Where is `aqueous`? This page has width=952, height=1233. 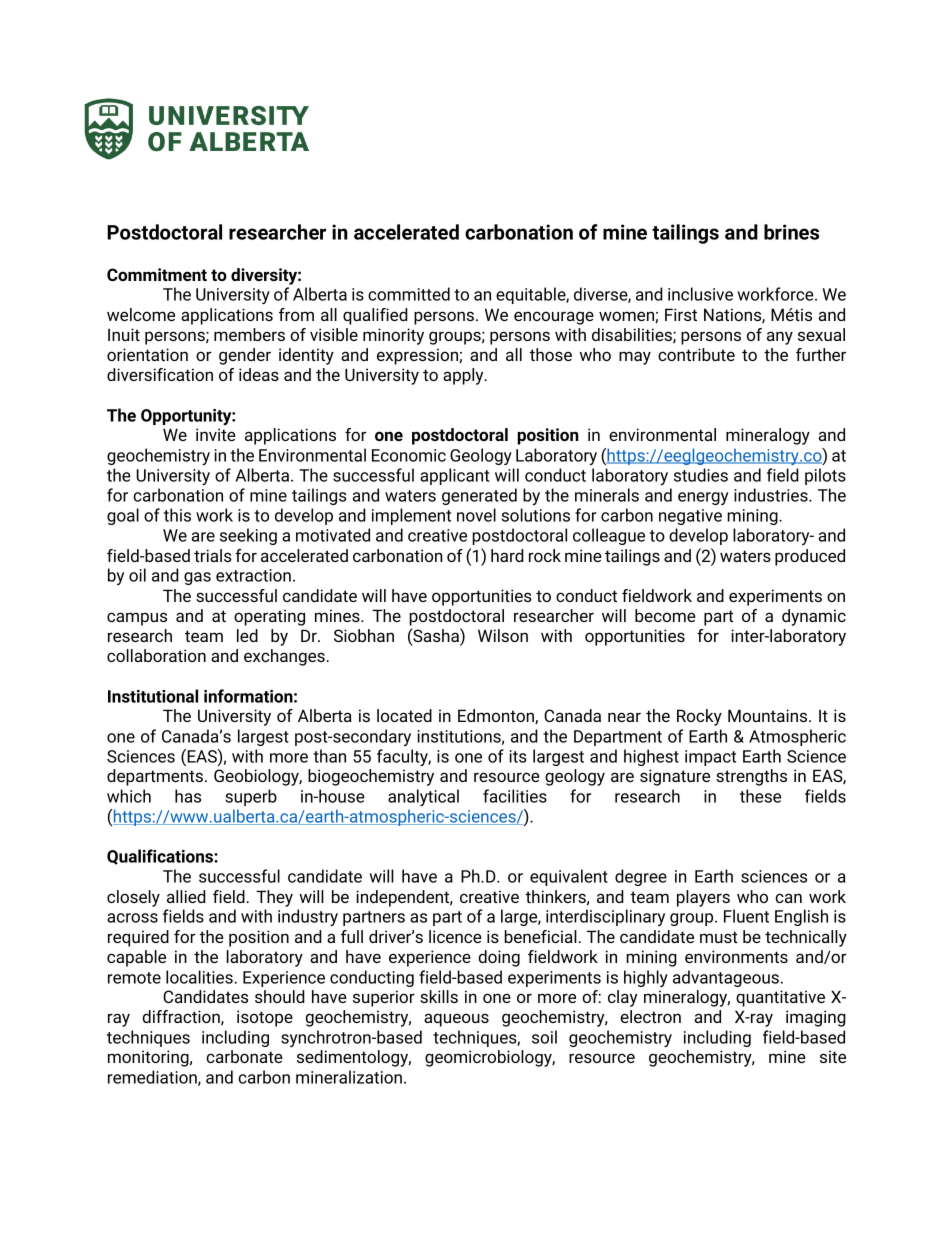 aqueous is located at coordinates (456, 1020).
